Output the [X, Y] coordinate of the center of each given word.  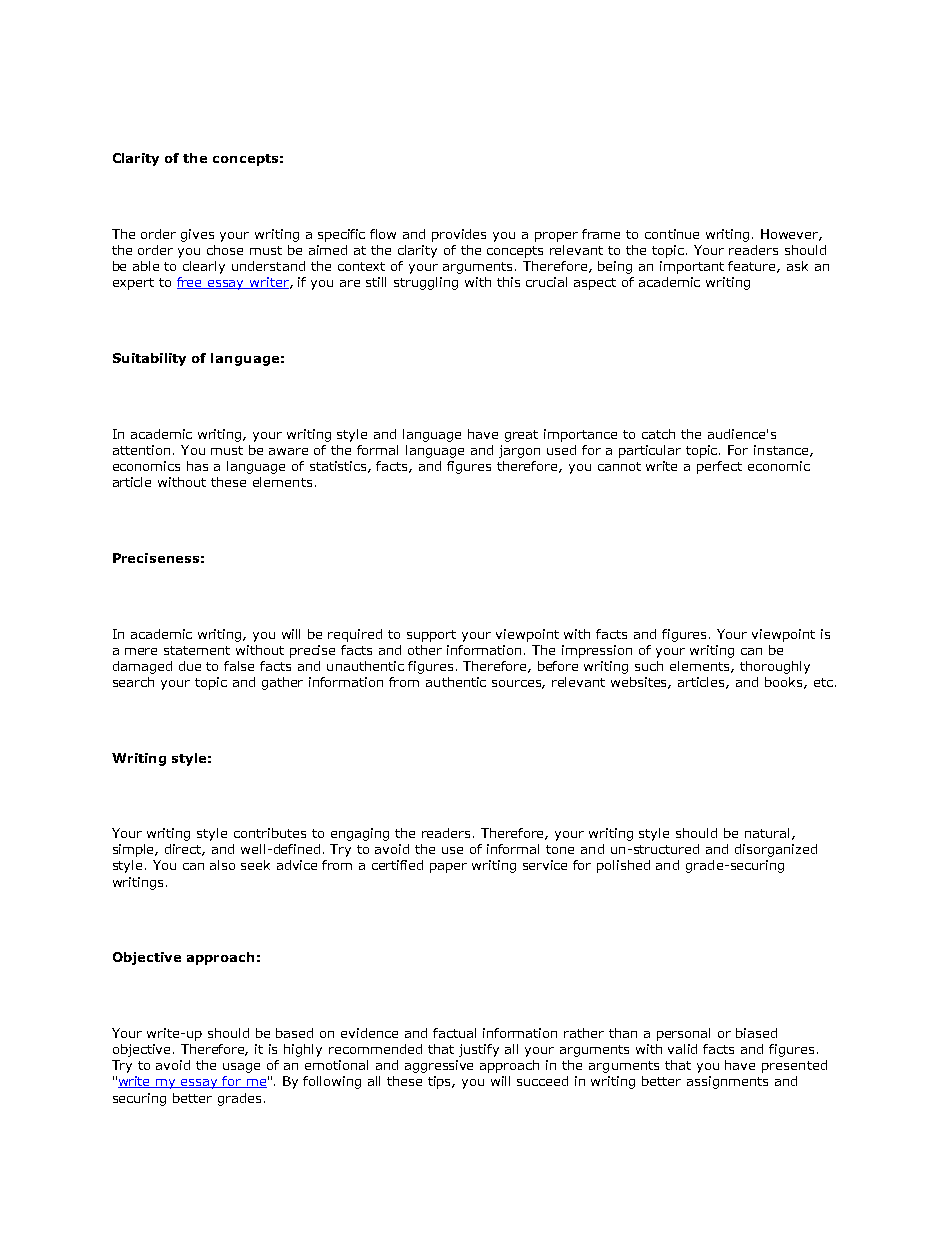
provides [459, 235]
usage [241, 1068]
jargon [519, 451]
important [692, 267]
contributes [270, 833]
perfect [719, 467]
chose [225, 250]
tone [560, 849]
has [197, 466]
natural [769, 834]
